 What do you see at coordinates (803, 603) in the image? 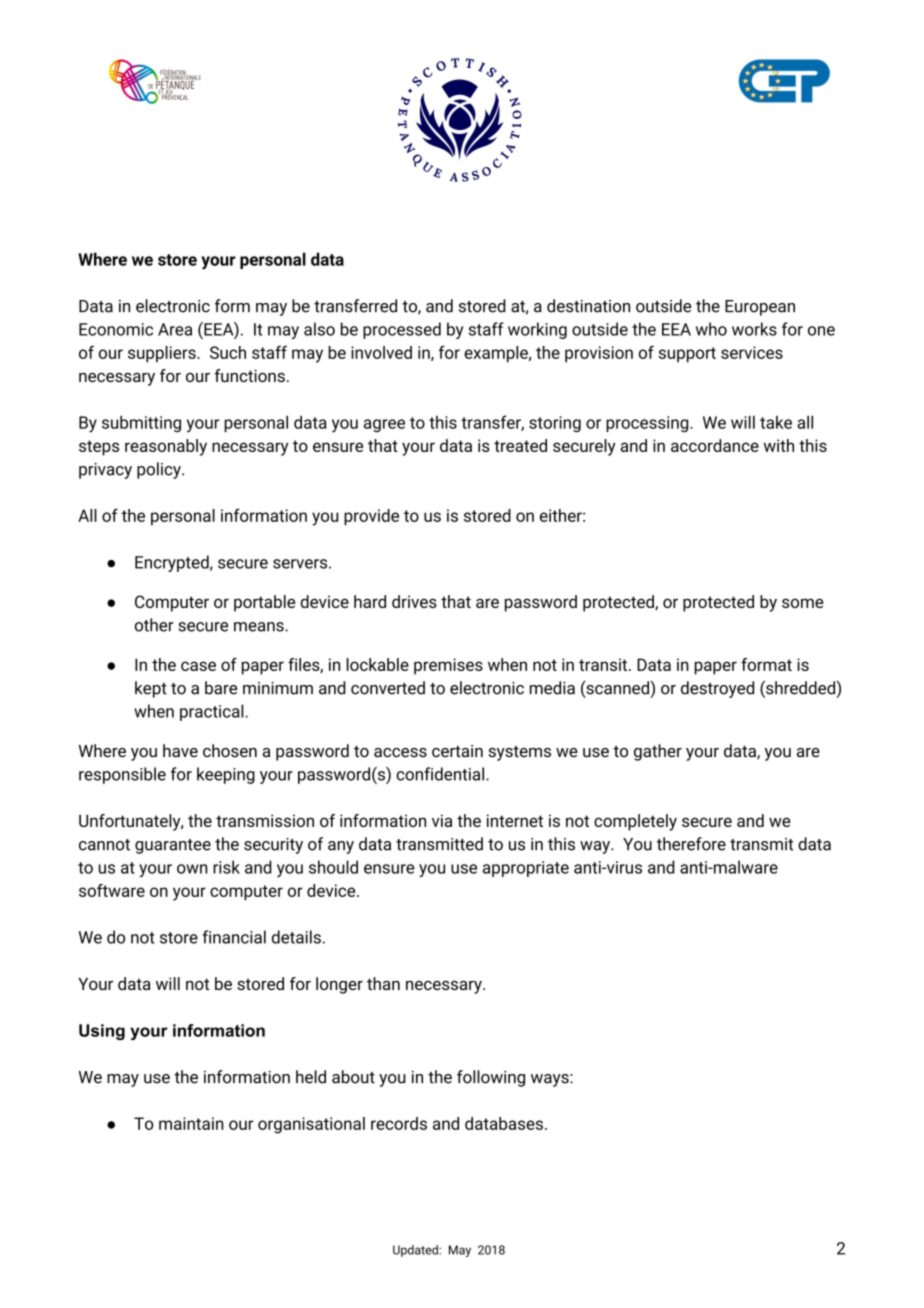
I see `some` at bounding box center [803, 603].
